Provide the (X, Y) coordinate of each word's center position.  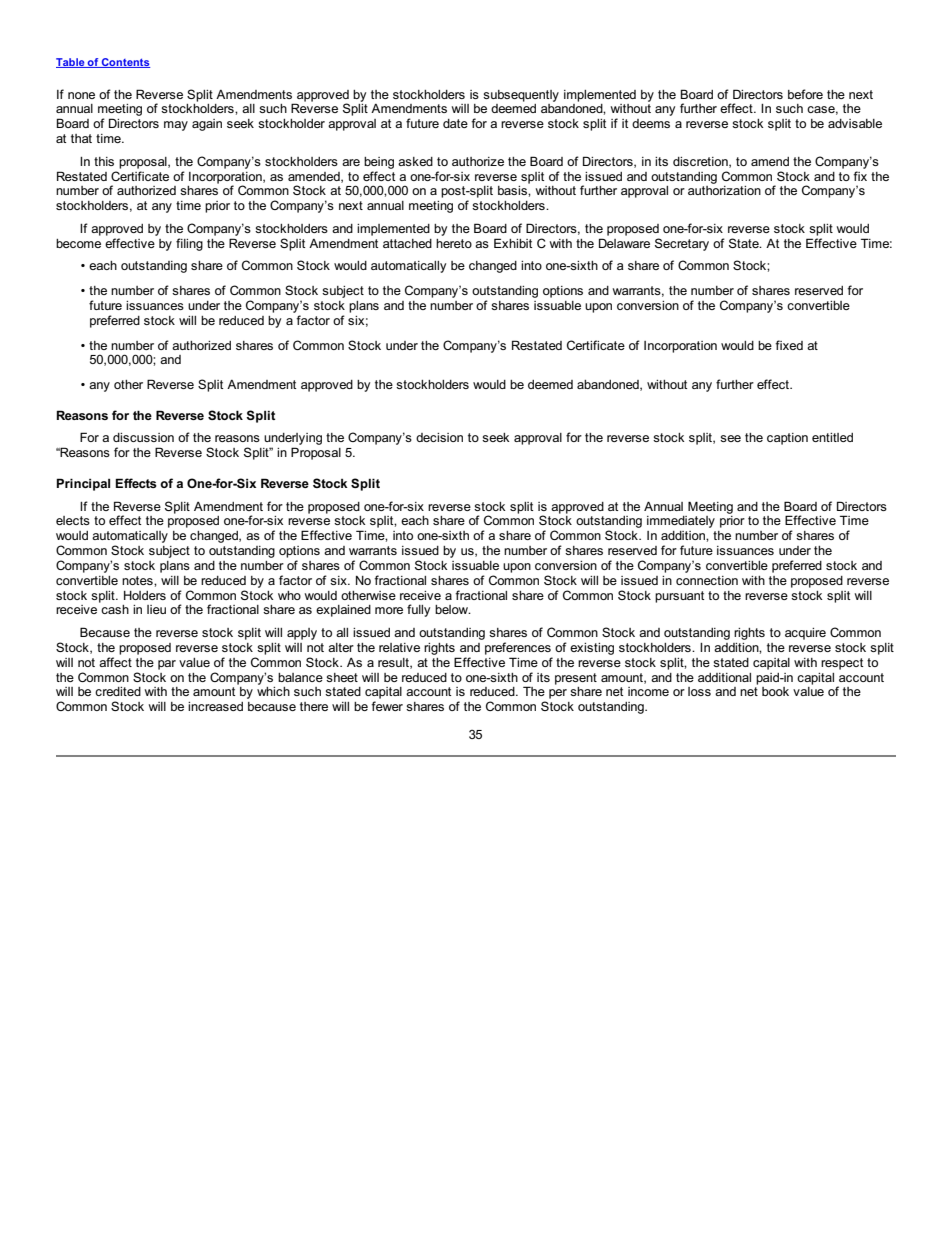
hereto (454, 243)
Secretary (682, 244)
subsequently (521, 96)
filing (189, 244)
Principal (83, 484)
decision (439, 437)
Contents (125, 63)
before (805, 94)
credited (118, 691)
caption (787, 439)
